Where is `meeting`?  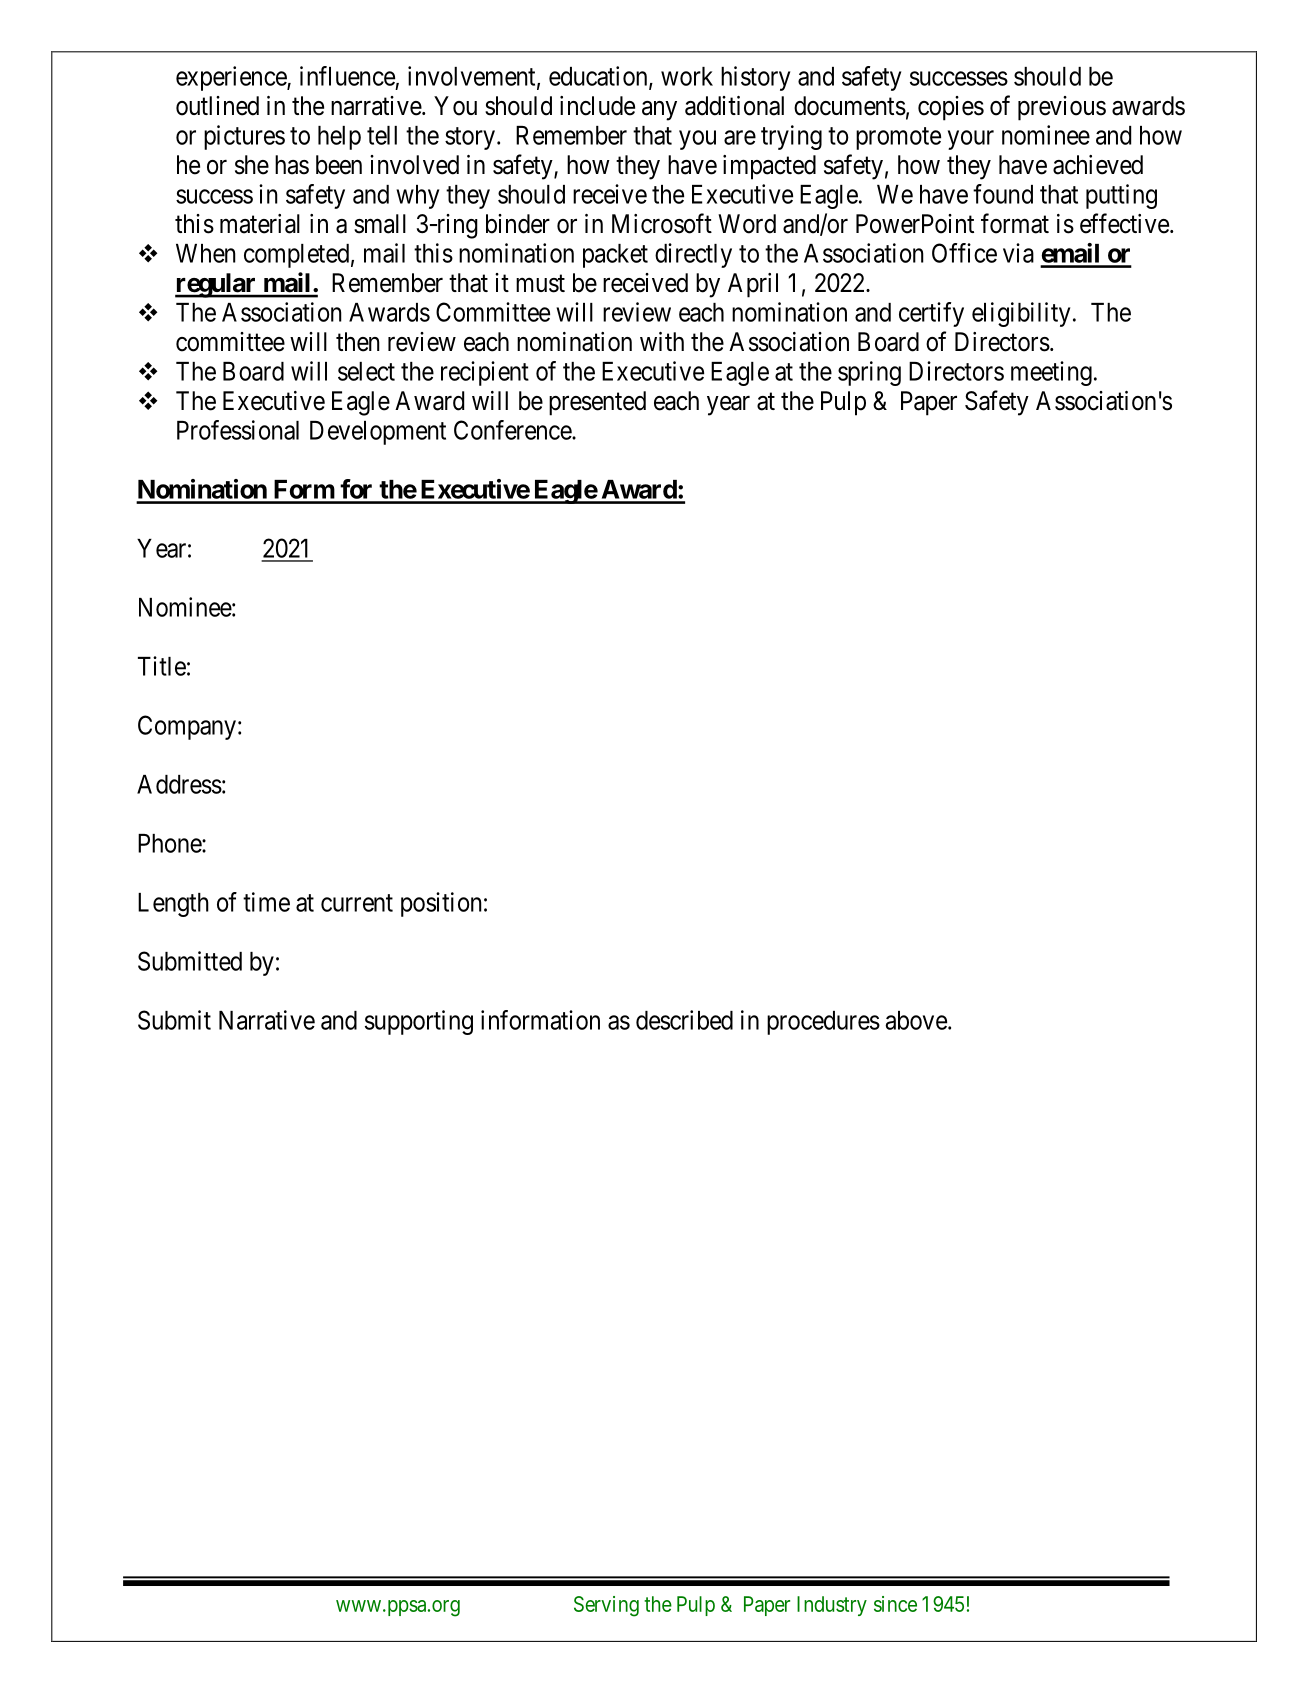
meeting is located at coordinates (1051, 373).
